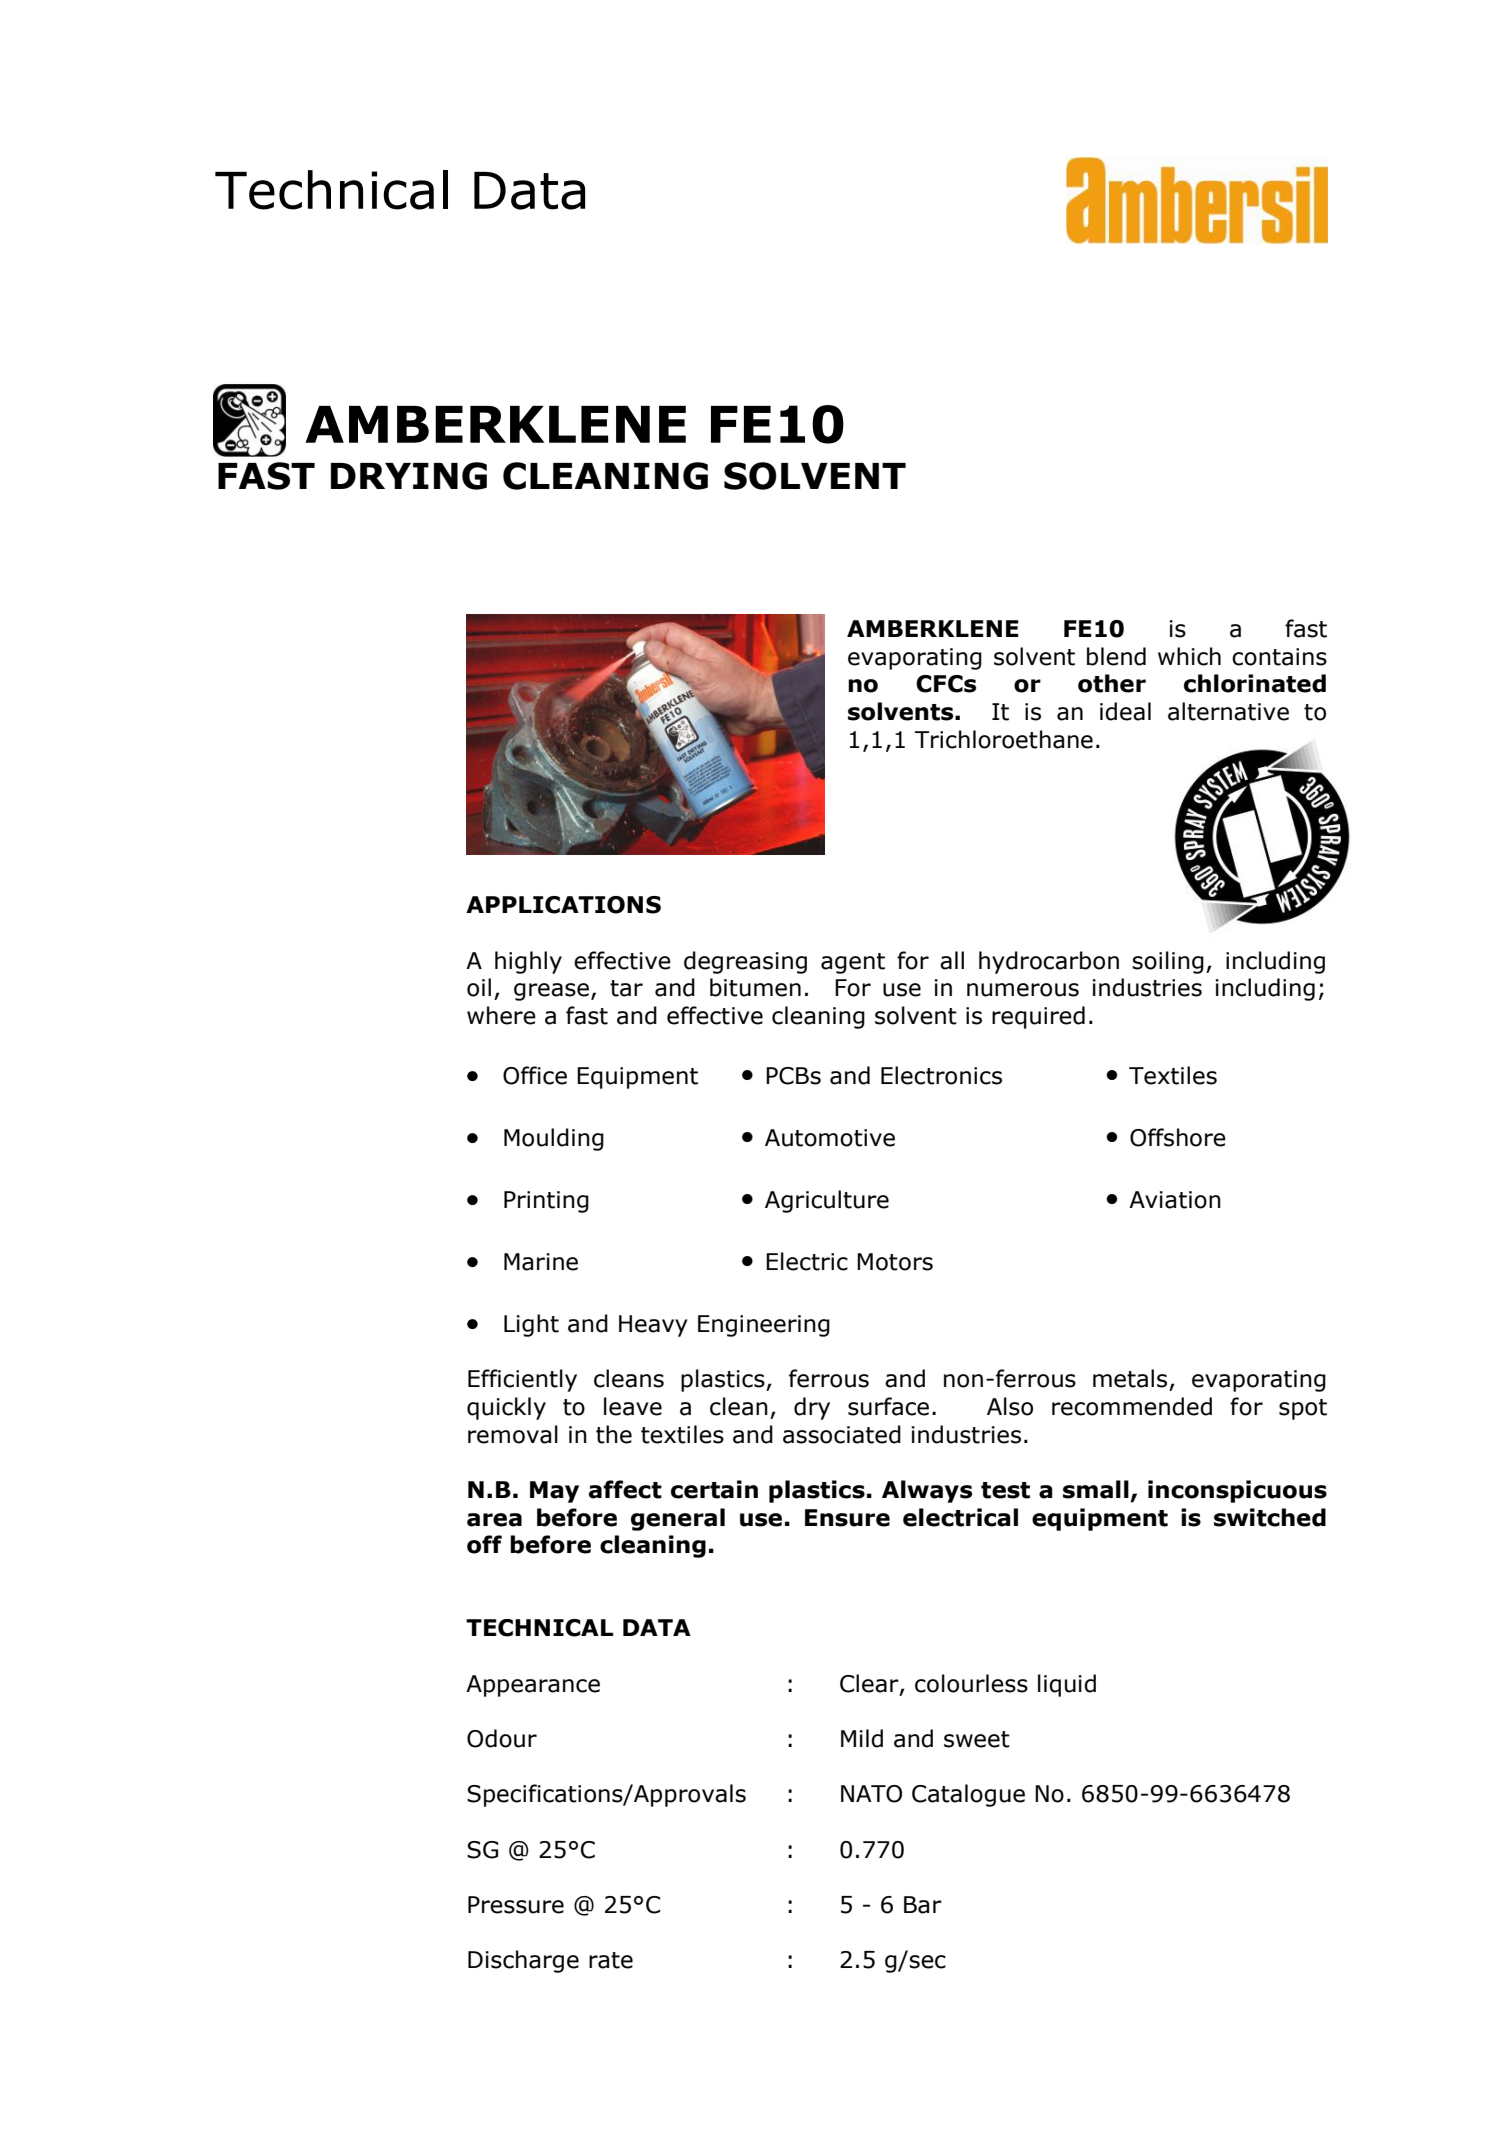  What do you see at coordinates (827, 1201) in the document?
I see `Agriculture` at bounding box center [827, 1201].
